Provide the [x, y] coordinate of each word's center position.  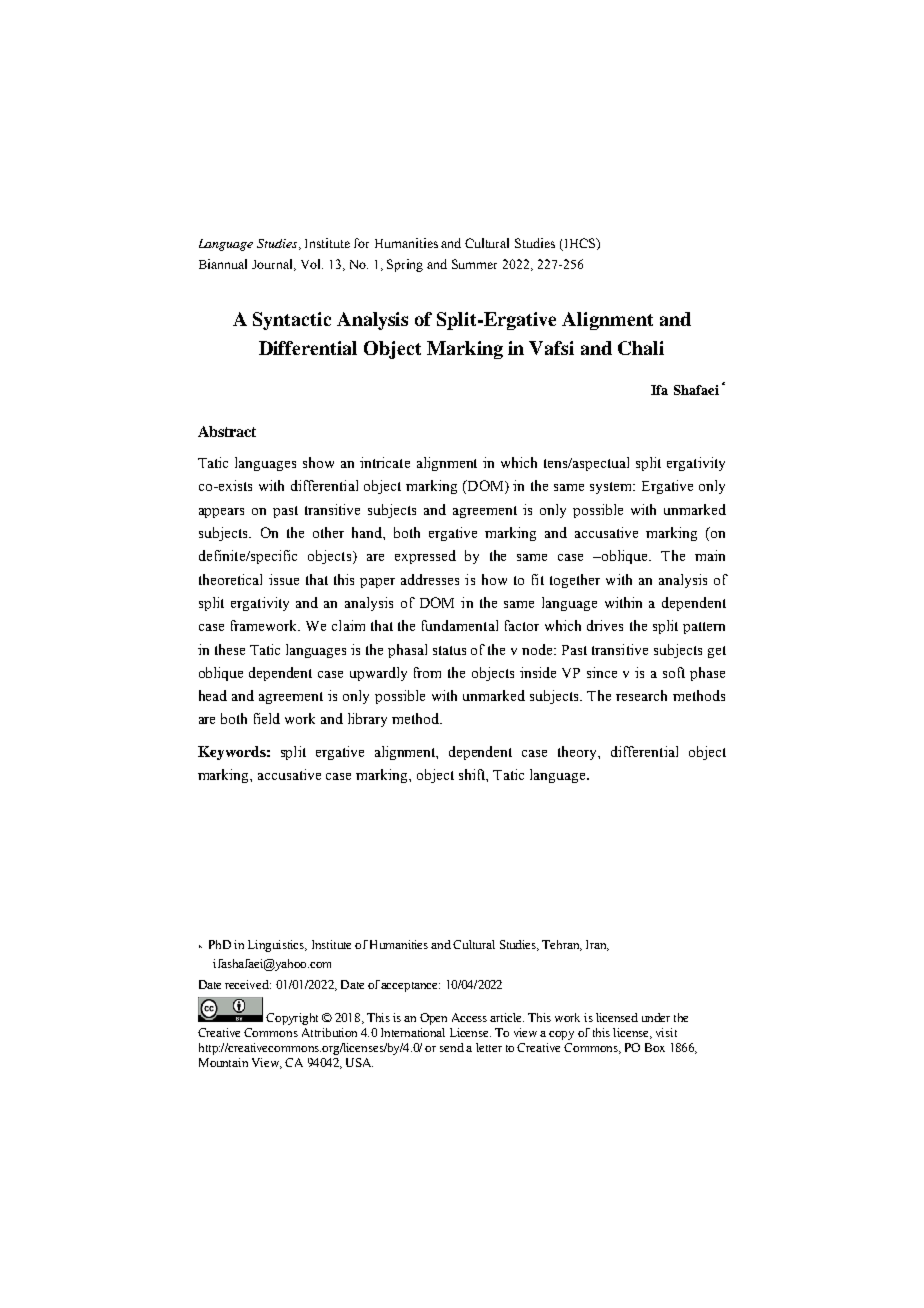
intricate [385, 462]
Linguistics [277, 946]
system [612, 488]
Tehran [562, 945]
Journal [273, 265]
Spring [405, 265]
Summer [474, 264]
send [452, 1047]
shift [473, 775]
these [230, 649]
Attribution [329, 1032]
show [318, 462]
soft [674, 672]
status [449, 650]
